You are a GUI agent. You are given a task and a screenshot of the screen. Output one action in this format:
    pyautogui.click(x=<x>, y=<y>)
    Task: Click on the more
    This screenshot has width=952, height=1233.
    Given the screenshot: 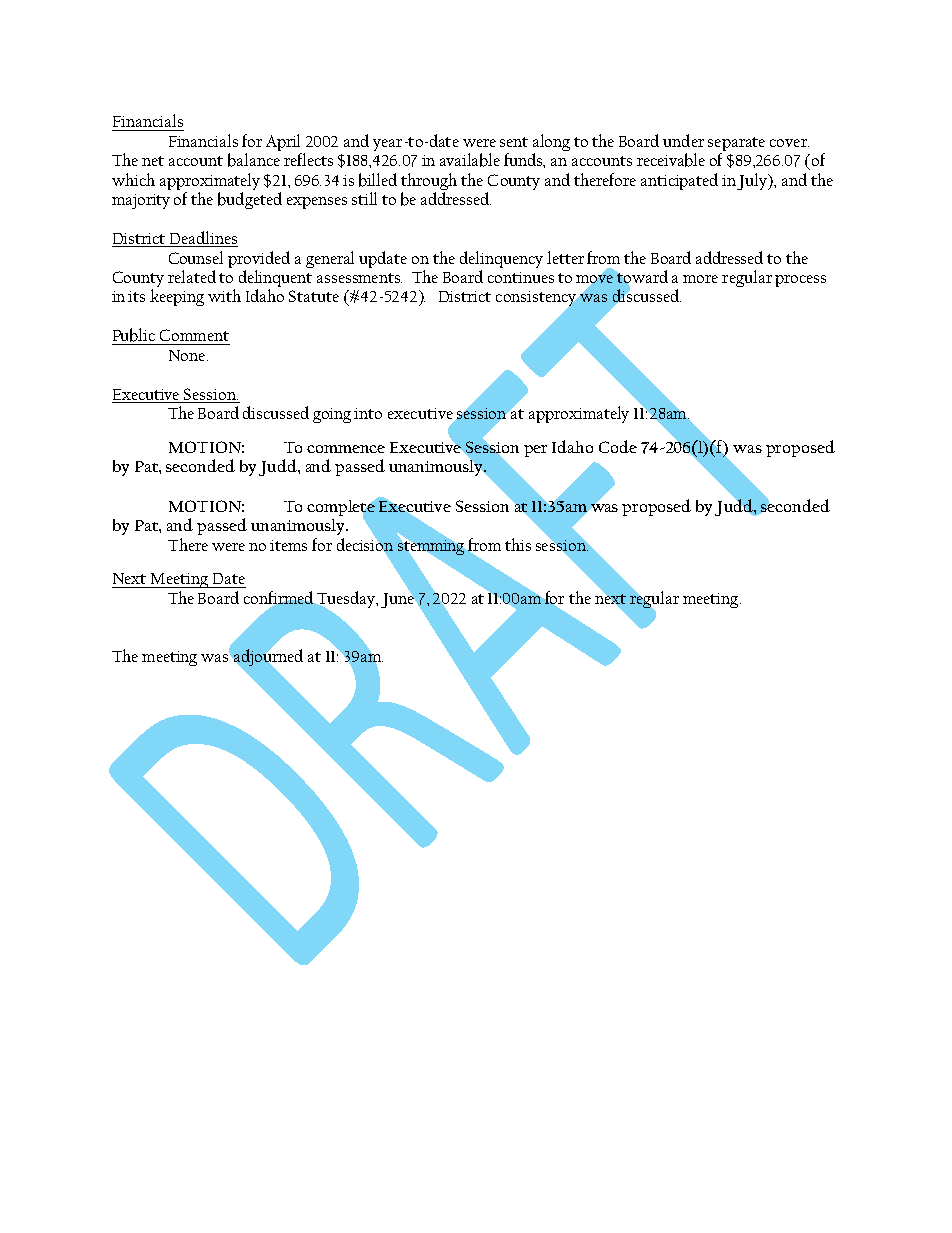 What is the action you would take?
    pyautogui.click(x=700, y=279)
